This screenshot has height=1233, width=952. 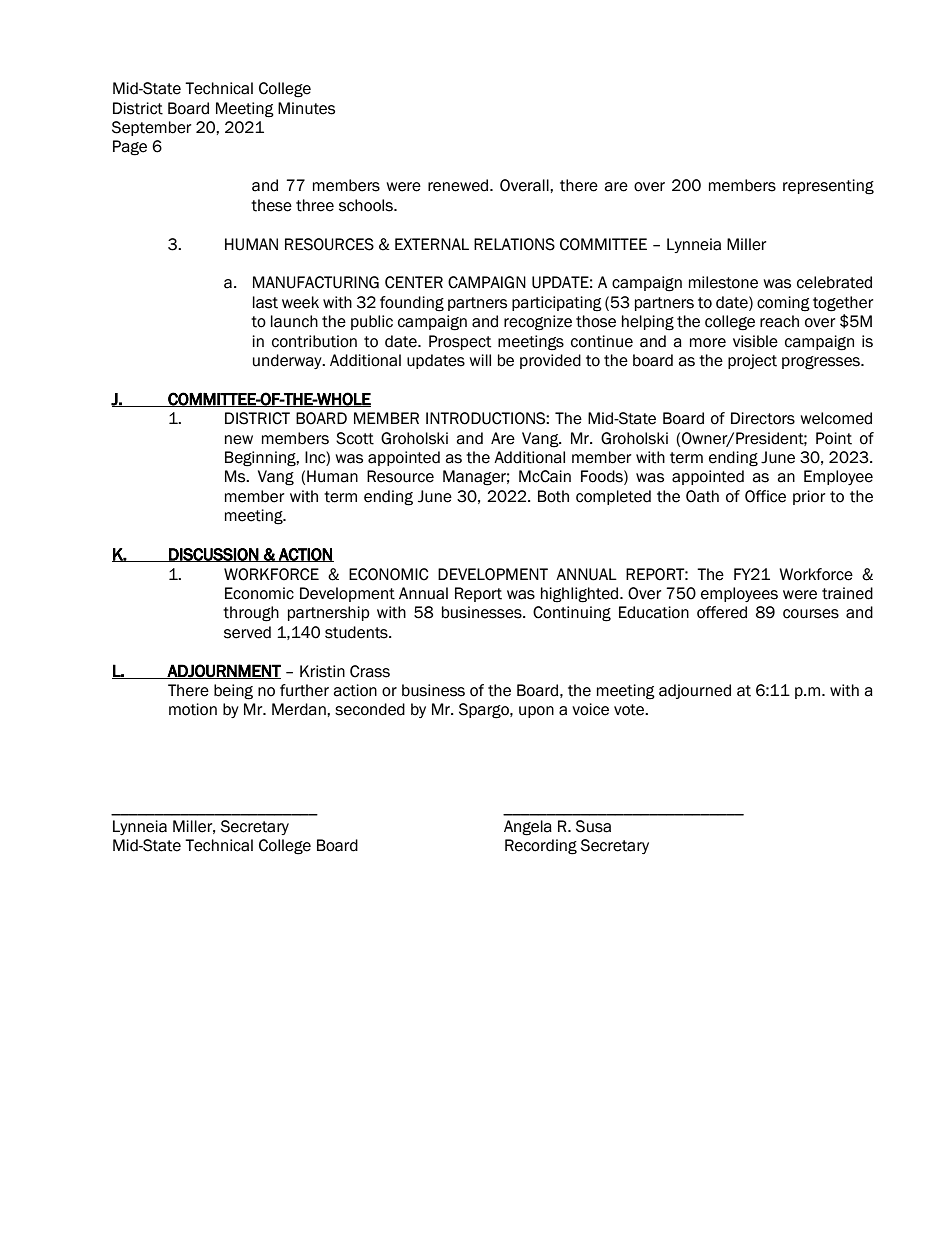 I want to click on renewed, so click(x=459, y=185).
